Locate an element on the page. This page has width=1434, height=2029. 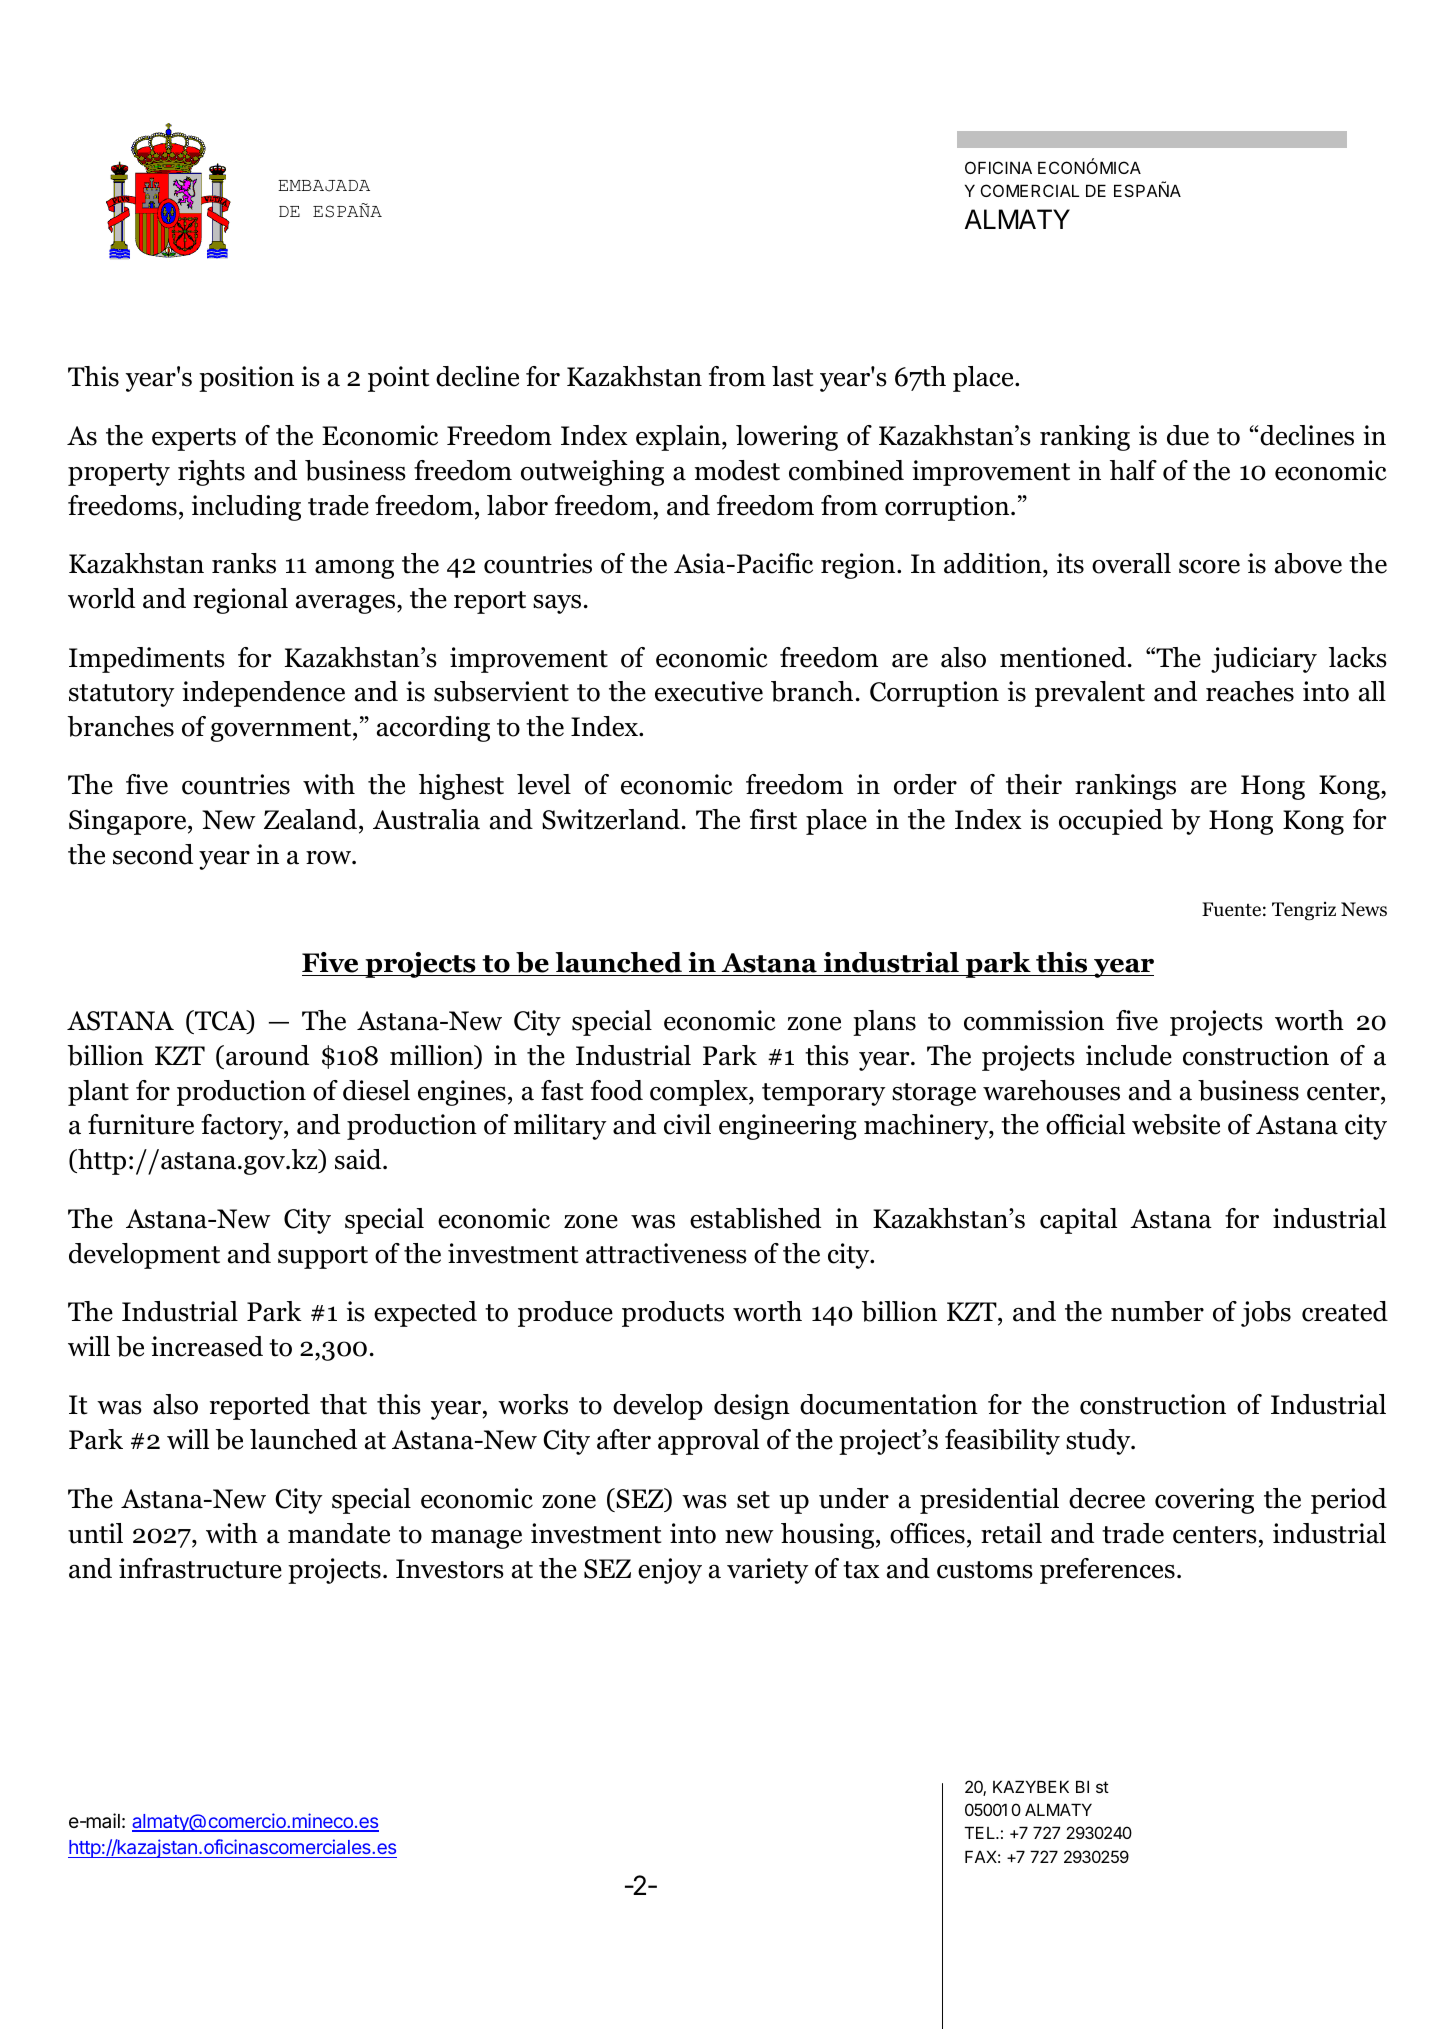
that is located at coordinates (343, 1404).
